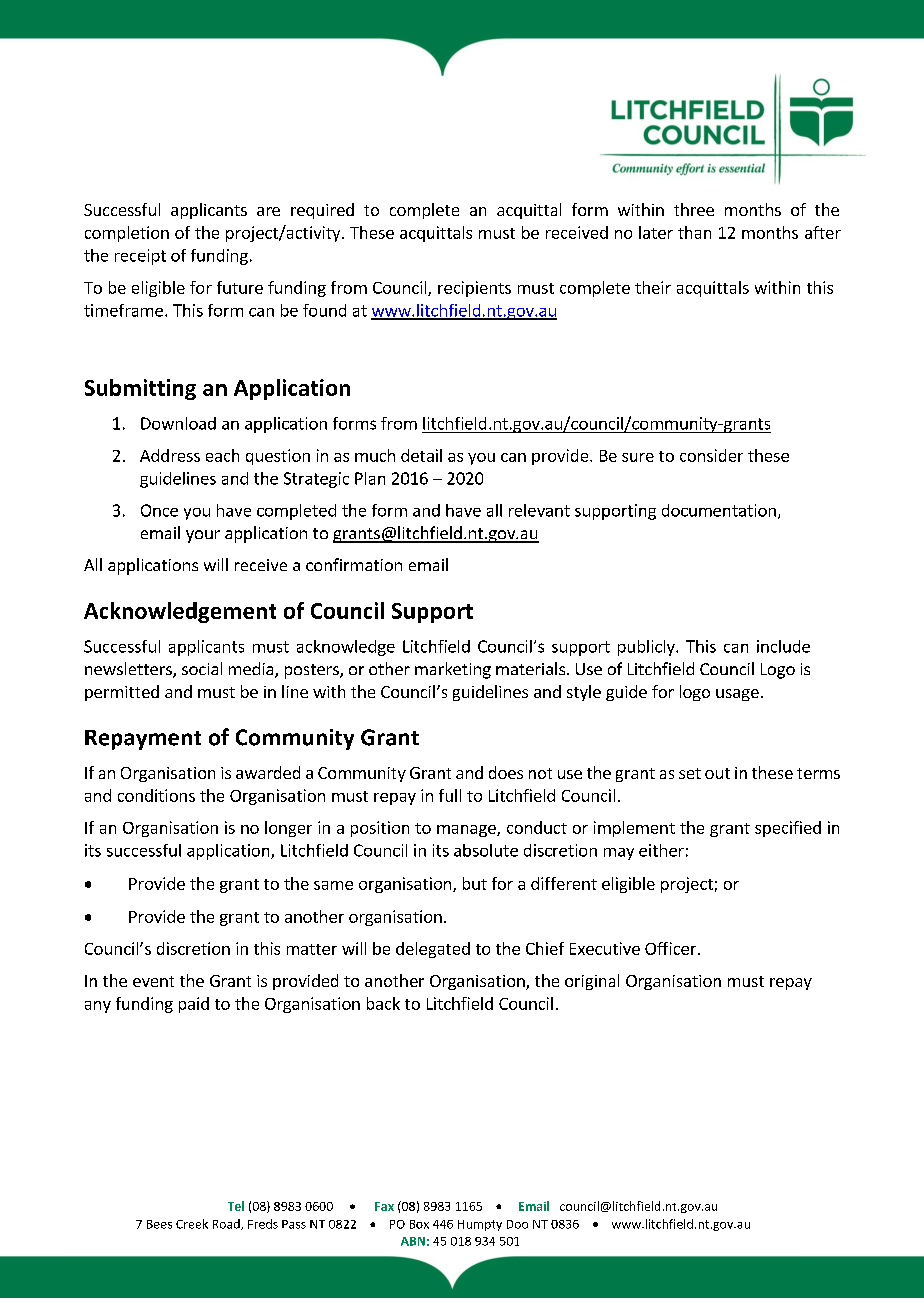 This document has height=1308, width=924. What do you see at coordinates (192, 1224) in the document?
I see `Creek` at bounding box center [192, 1224].
